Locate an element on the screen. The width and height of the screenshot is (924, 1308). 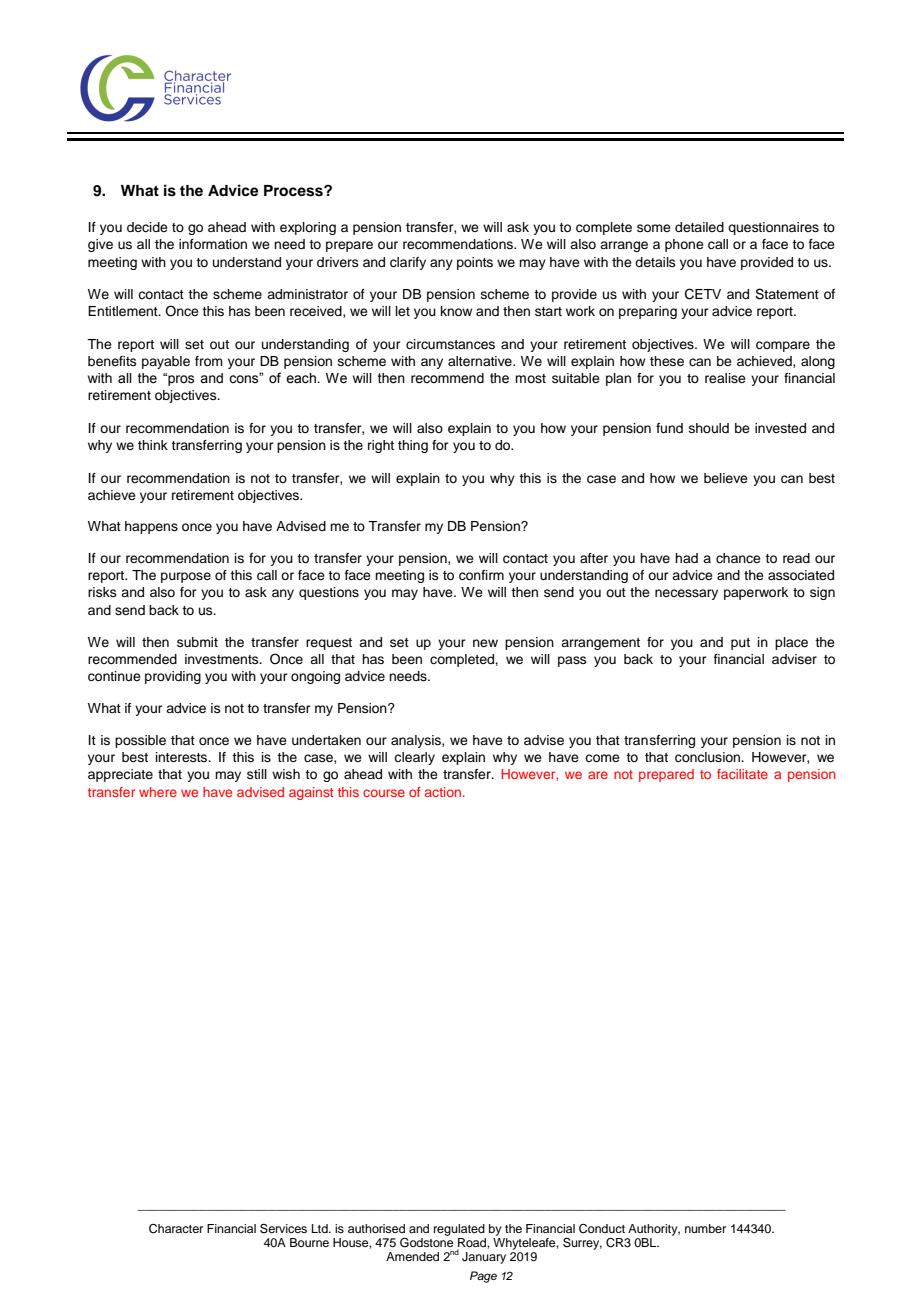
Character is located at coordinates (176, 1229).
